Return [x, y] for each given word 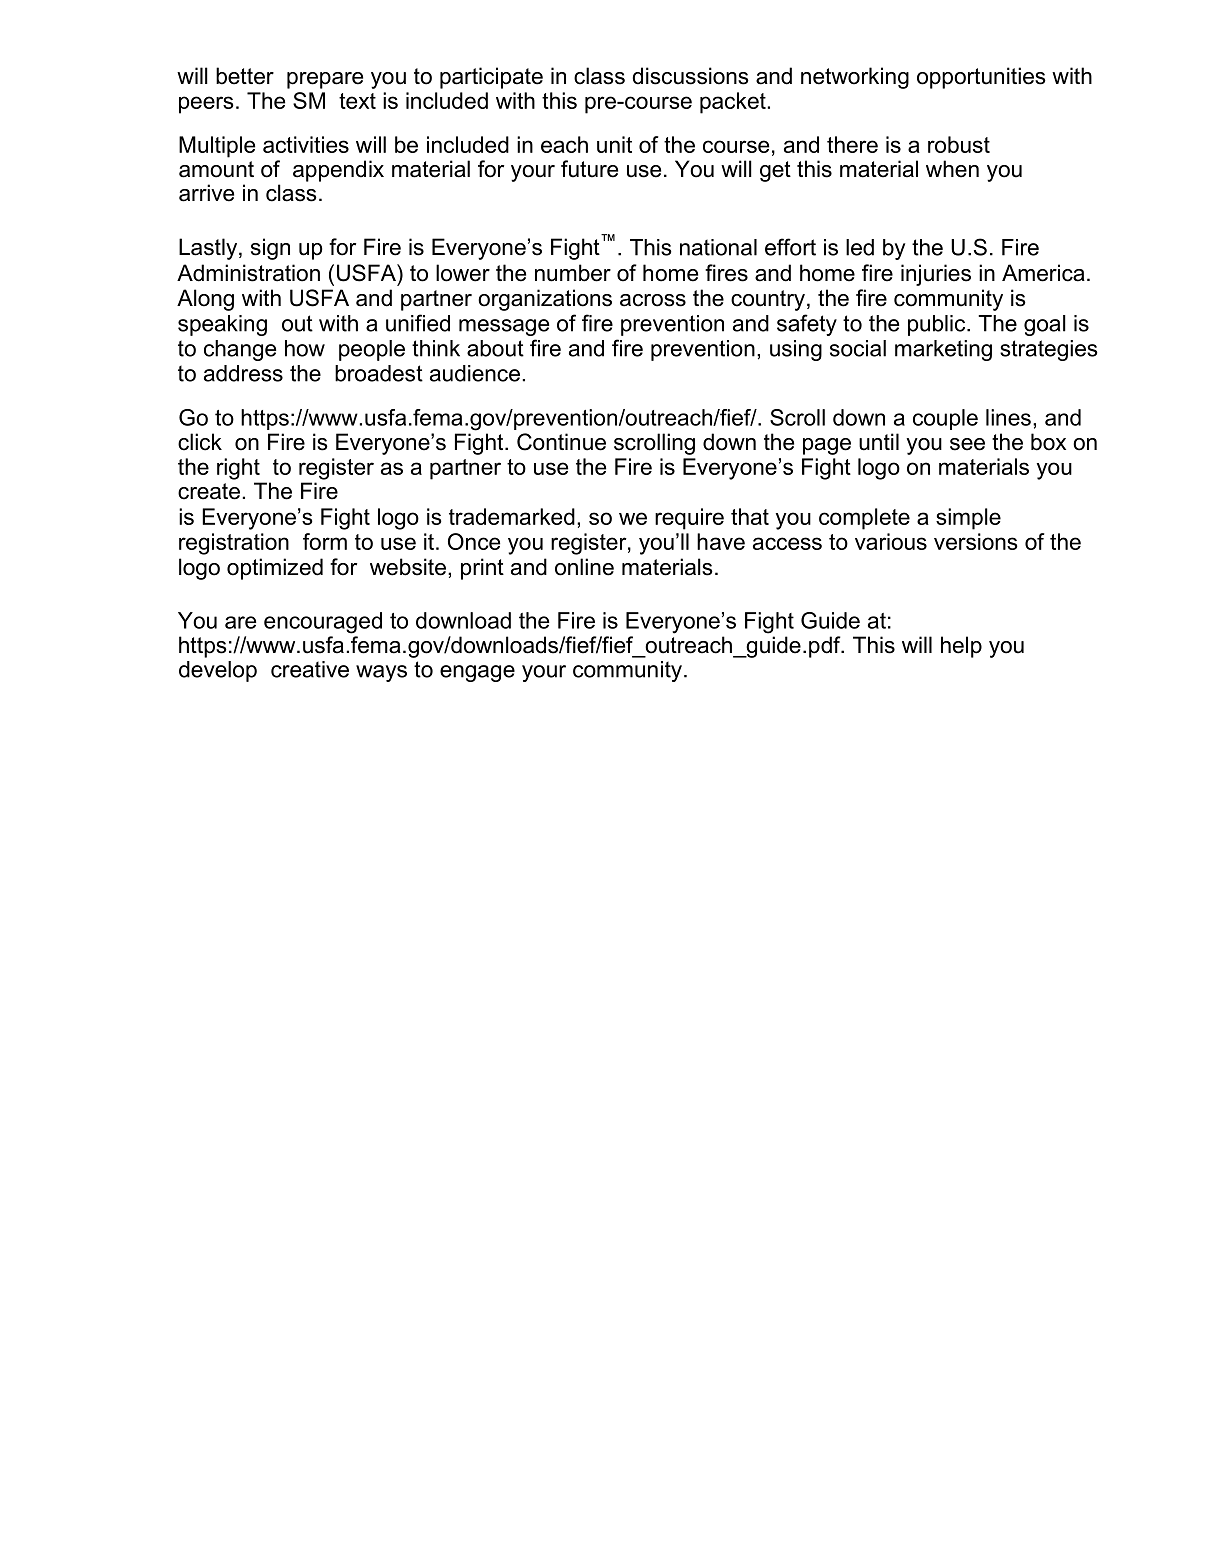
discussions [691, 76]
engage [477, 673]
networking [855, 78]
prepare [325, 80]
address [243, 373]
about [495, 348]
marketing [943, 350]
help [961, 647]
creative [310, 669]
